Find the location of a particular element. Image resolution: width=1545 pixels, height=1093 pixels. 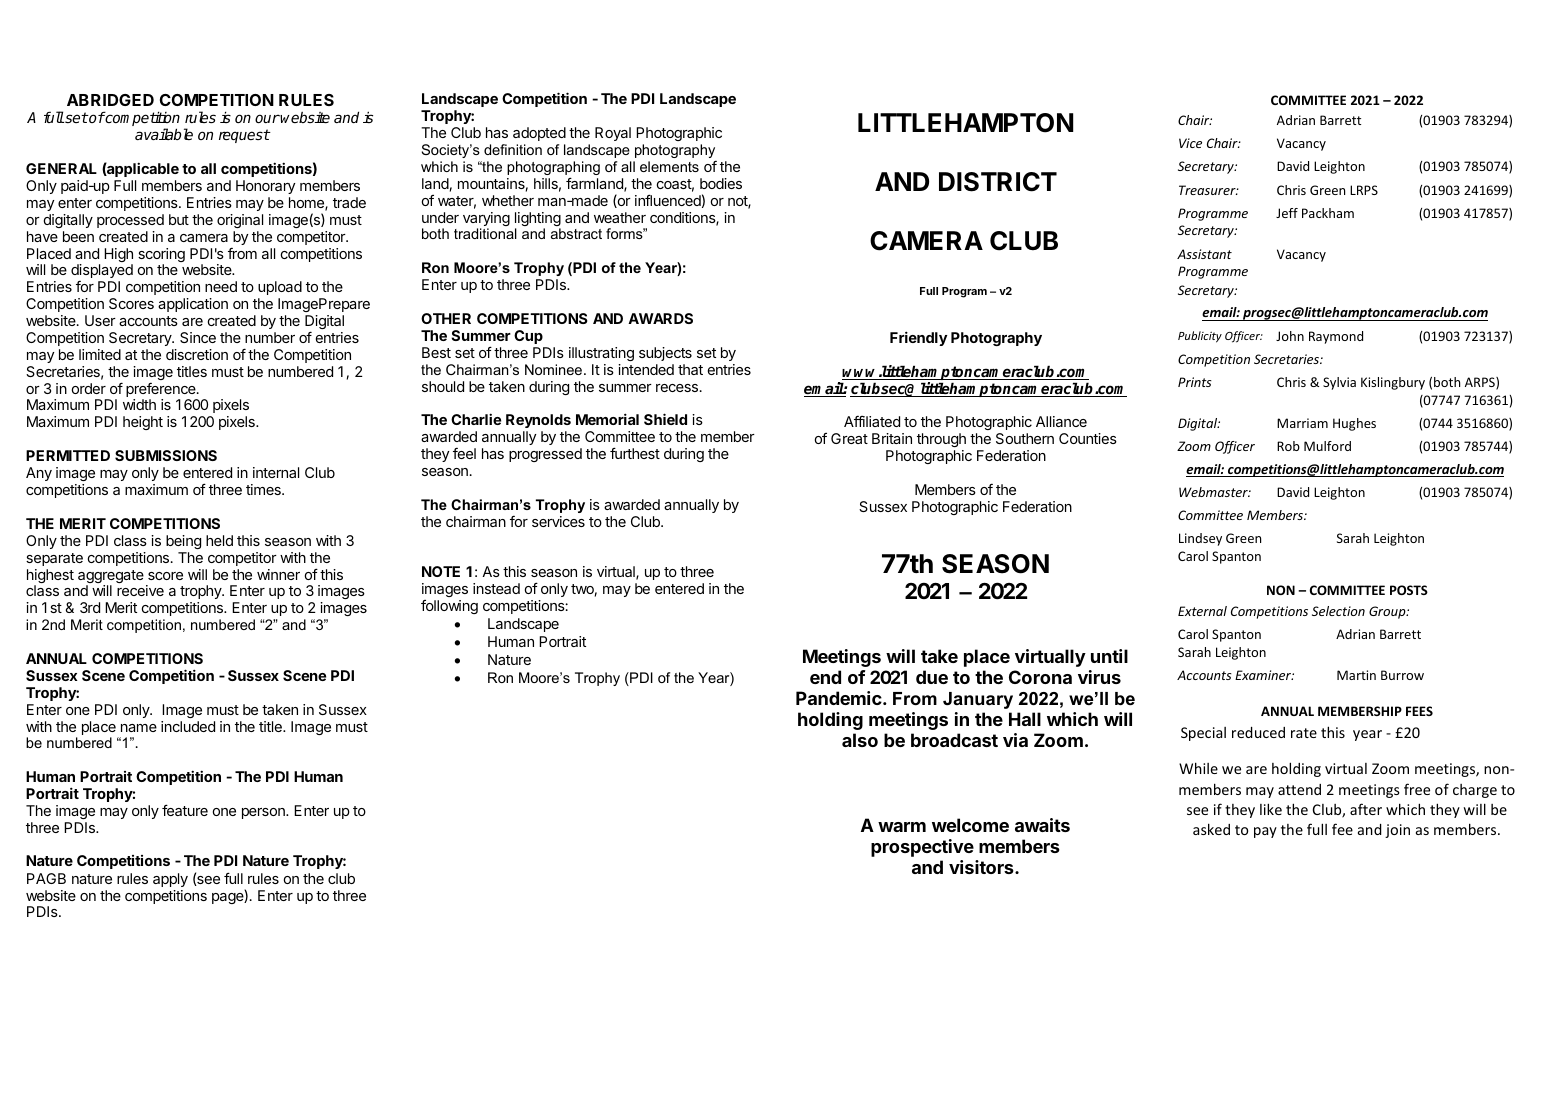

Rob is located at coordinates (1288, 446).
